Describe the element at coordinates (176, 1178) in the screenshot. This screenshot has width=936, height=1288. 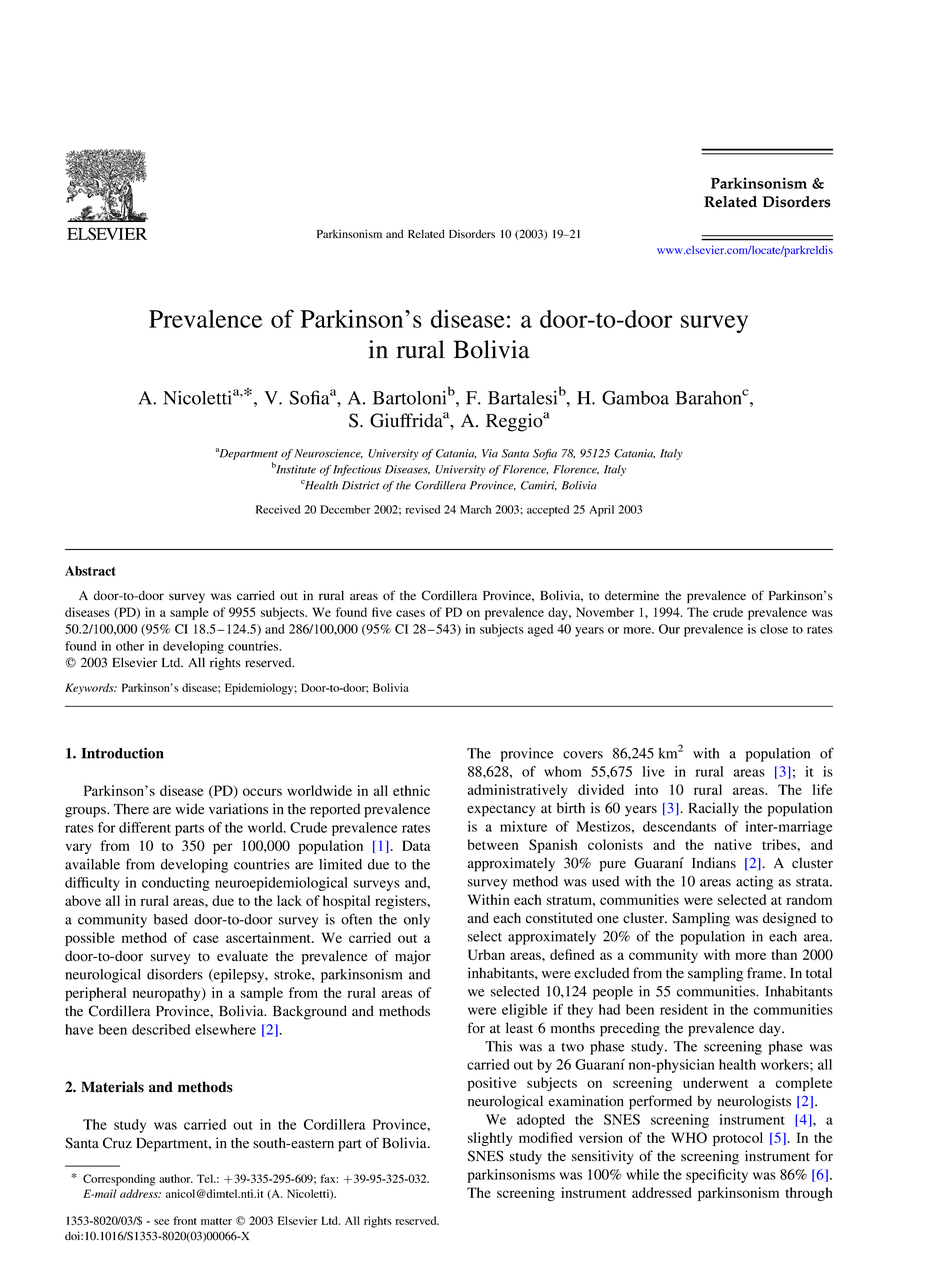
I see `author` at that location.
